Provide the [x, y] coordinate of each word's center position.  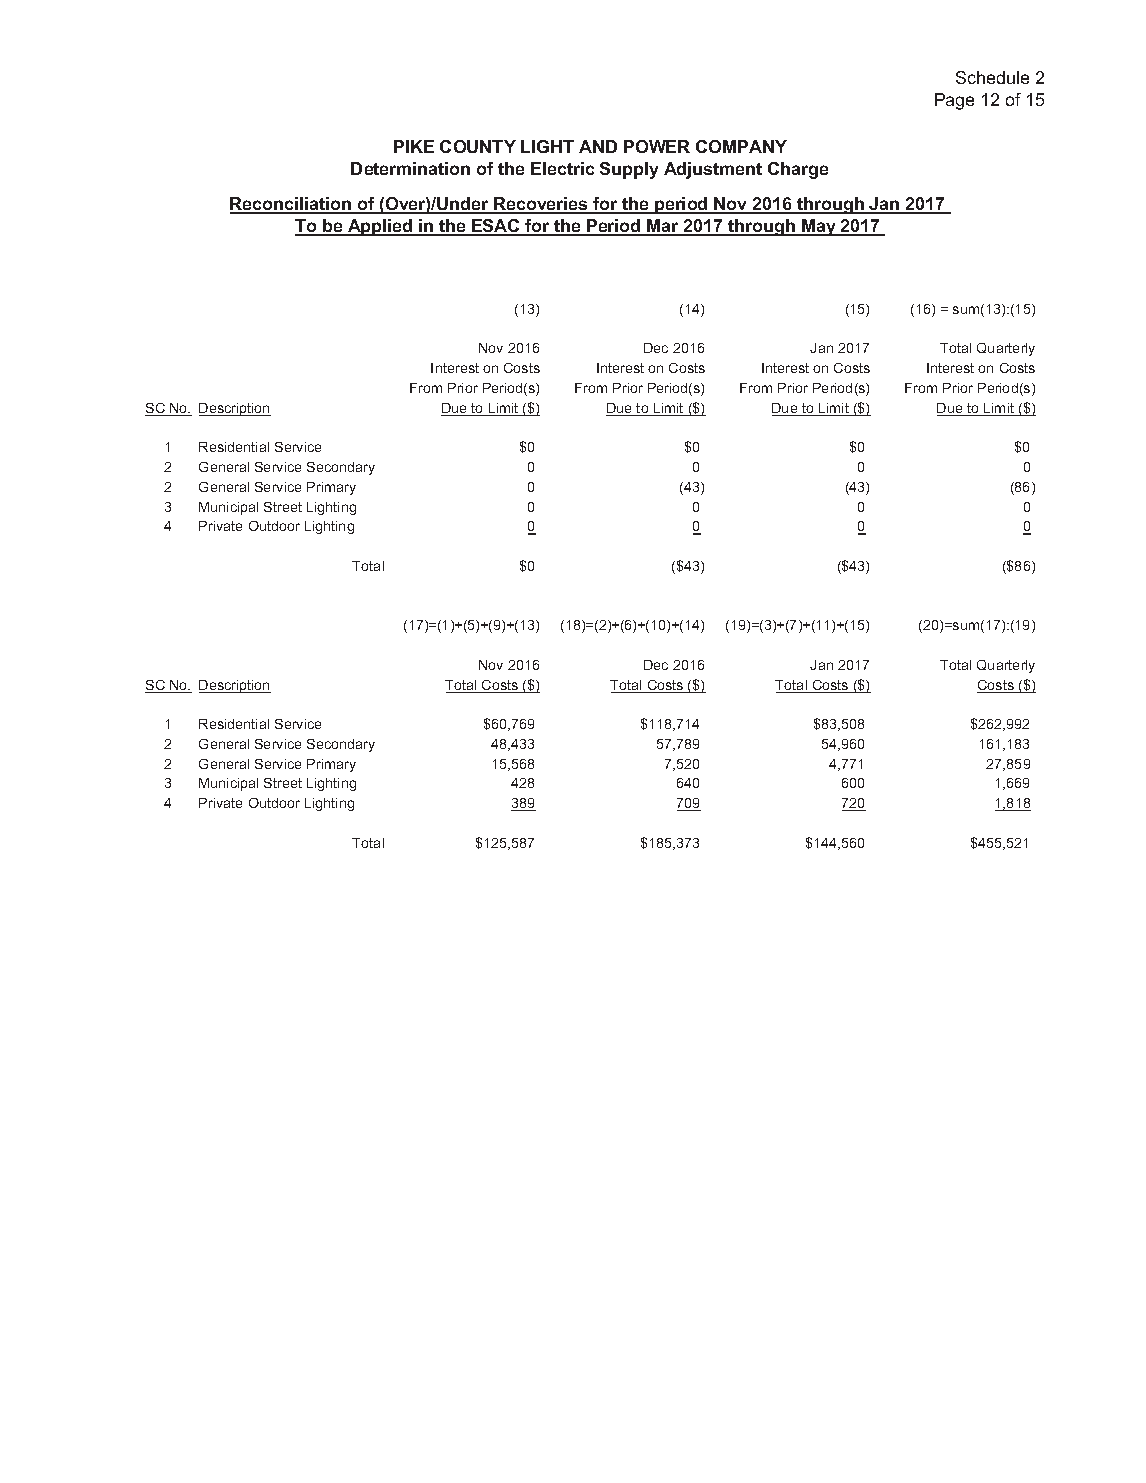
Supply [629, 170]
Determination [410, 168]
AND [598, 146]
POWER [657, 146]
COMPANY [741, 146]
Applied [380, 227]
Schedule [992, 77]
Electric [562, 168]
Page [954, 101]
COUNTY [478, 146]
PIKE [414, 146]
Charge [798, 170]
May [819, 227]
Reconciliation [291, 205]
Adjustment [713, 170]
